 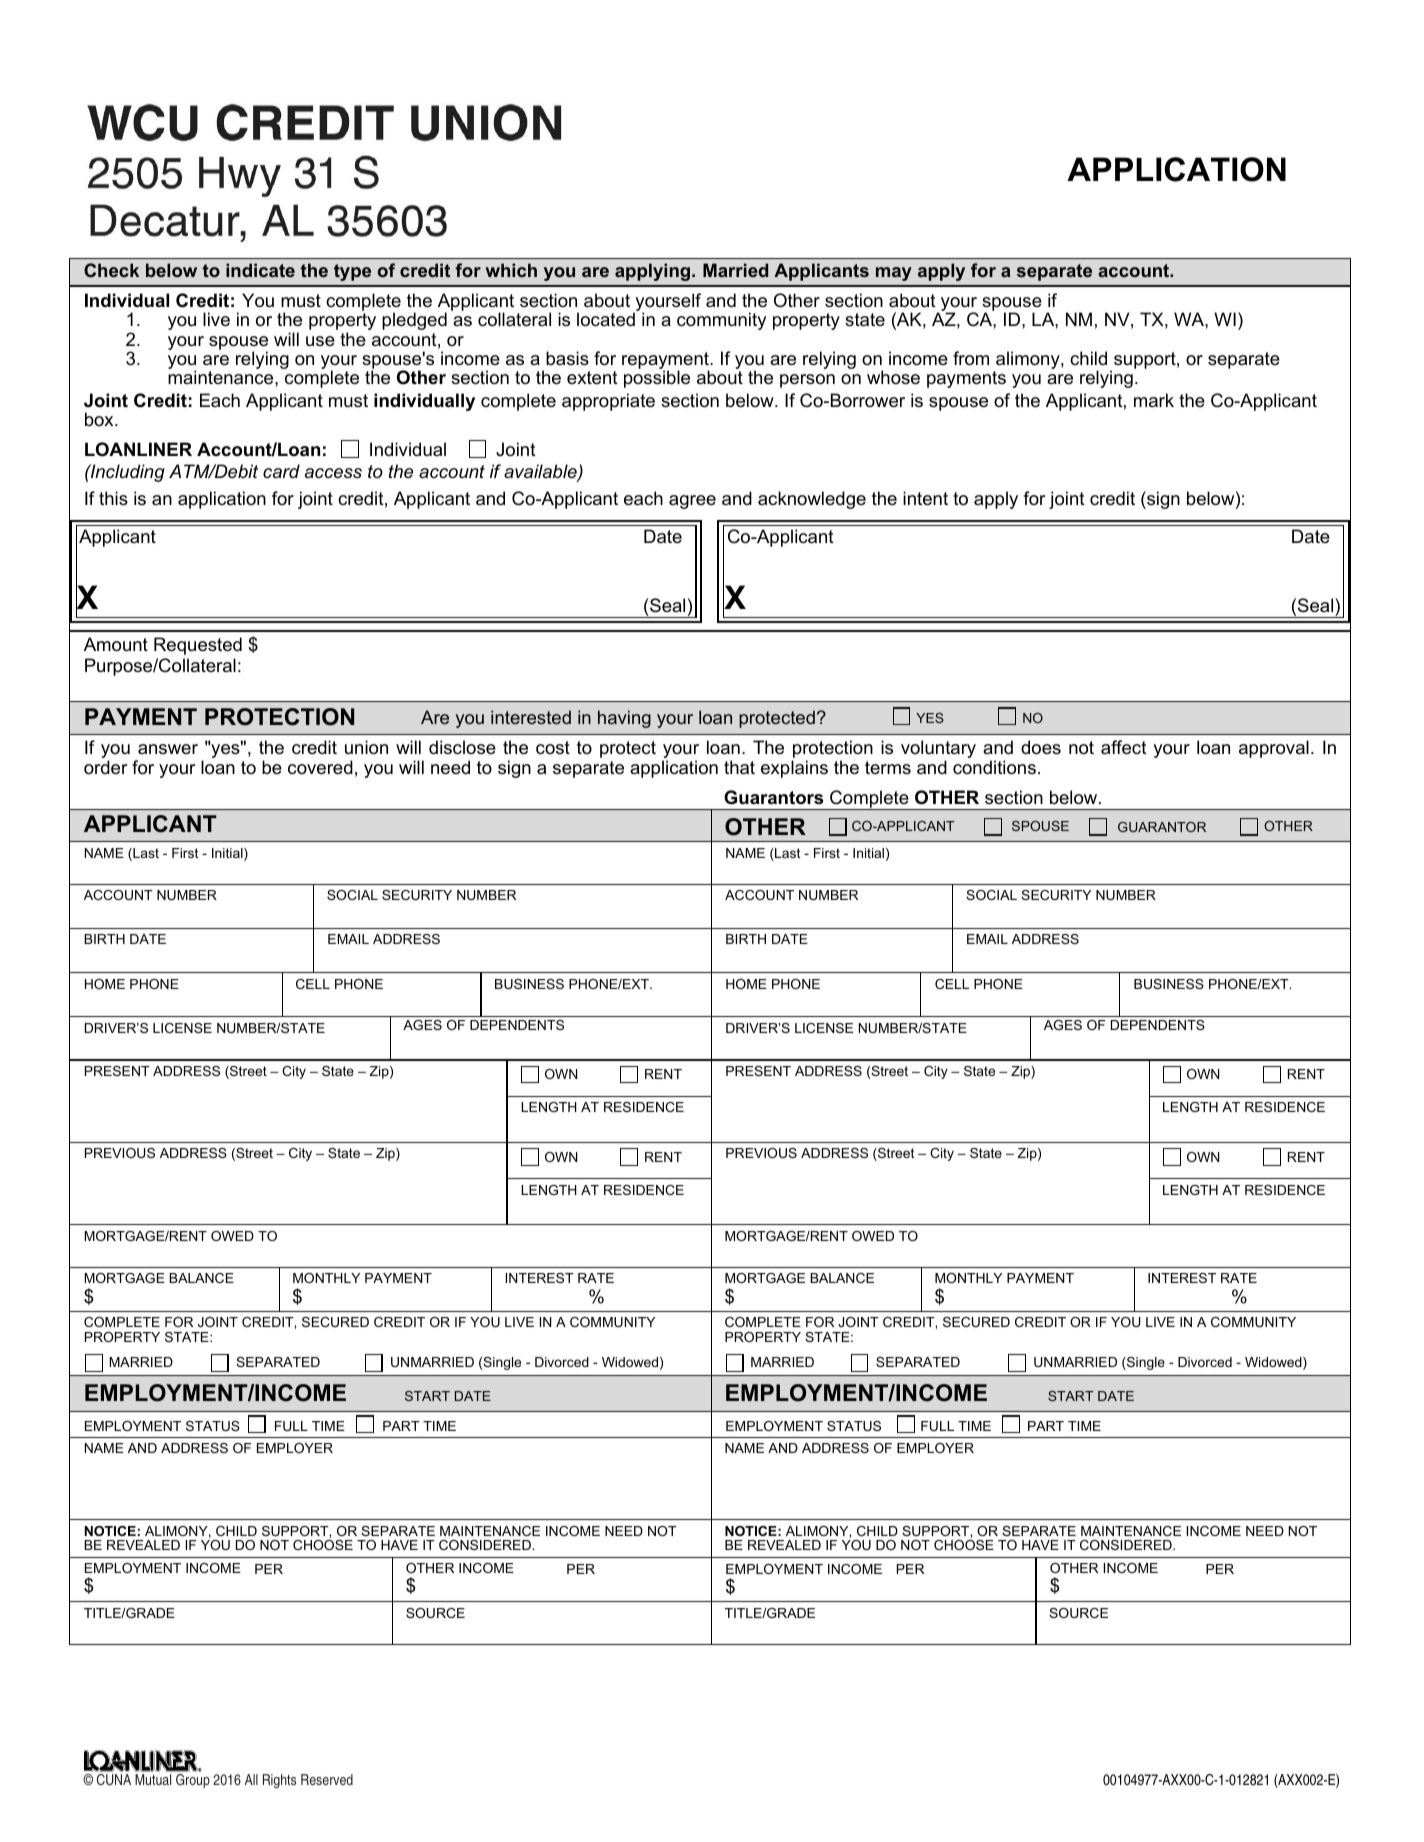 I want to click on Reserved, so click(x=327, y=1779).
